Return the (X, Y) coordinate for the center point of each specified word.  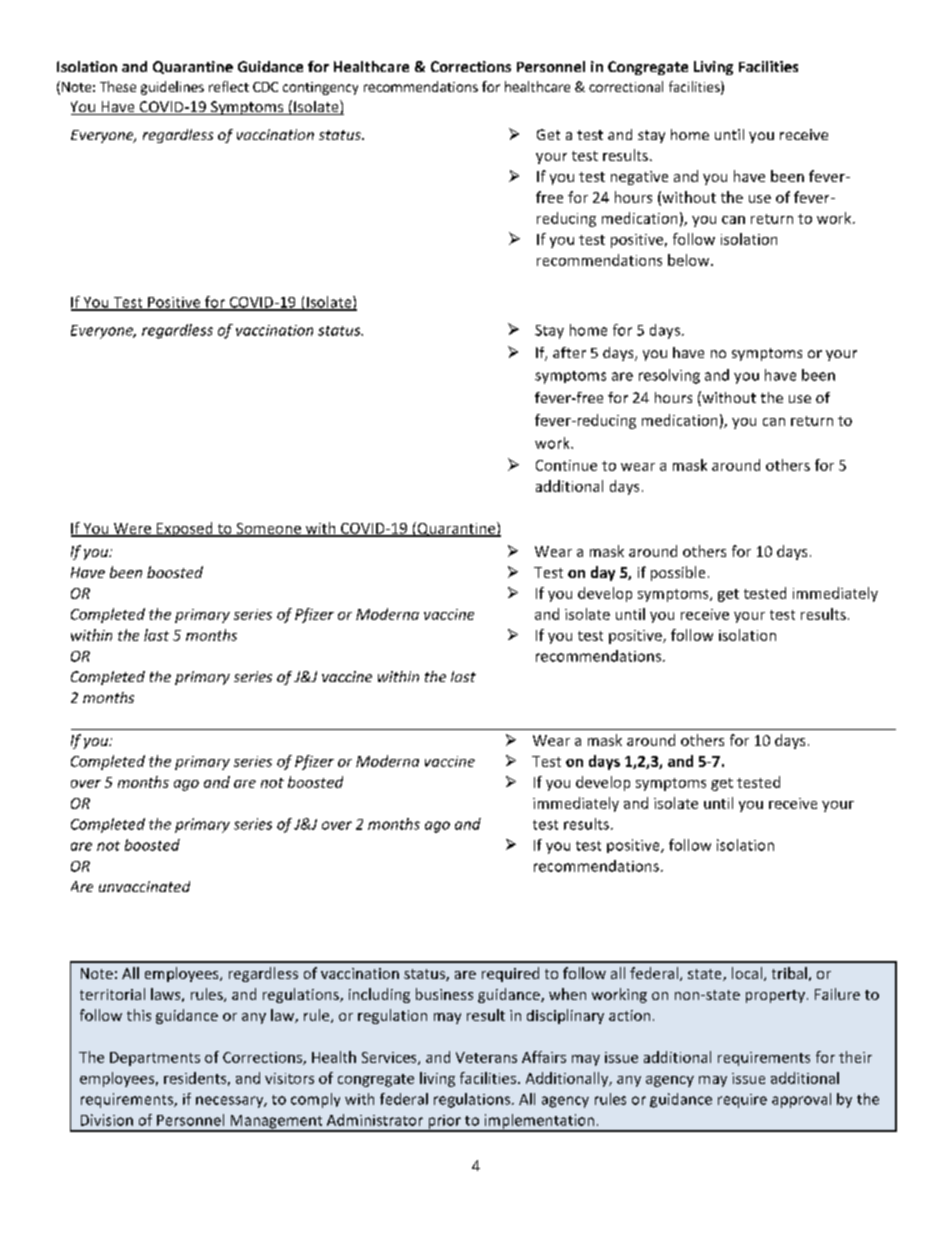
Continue (566, 465)
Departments (155, 1059)
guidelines (172, 88)
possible (678, 573)
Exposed (185, 529)
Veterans (486, 1057)
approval (801, 1100)
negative (639, 178)
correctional (626, 86)
